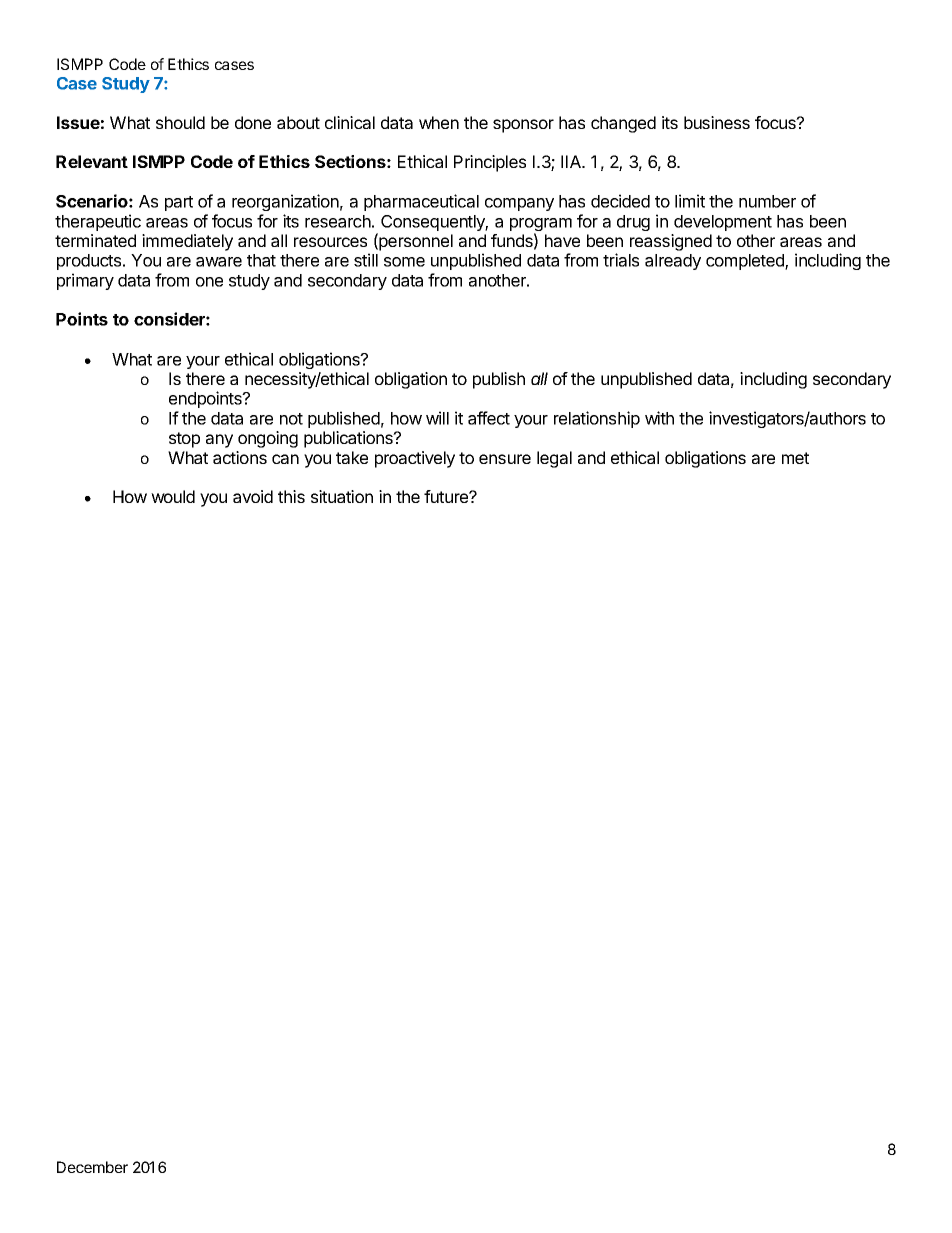 Image resolution: width=952 pixels, height=1233 pixels. I want to click on would, so click(173, 496).
